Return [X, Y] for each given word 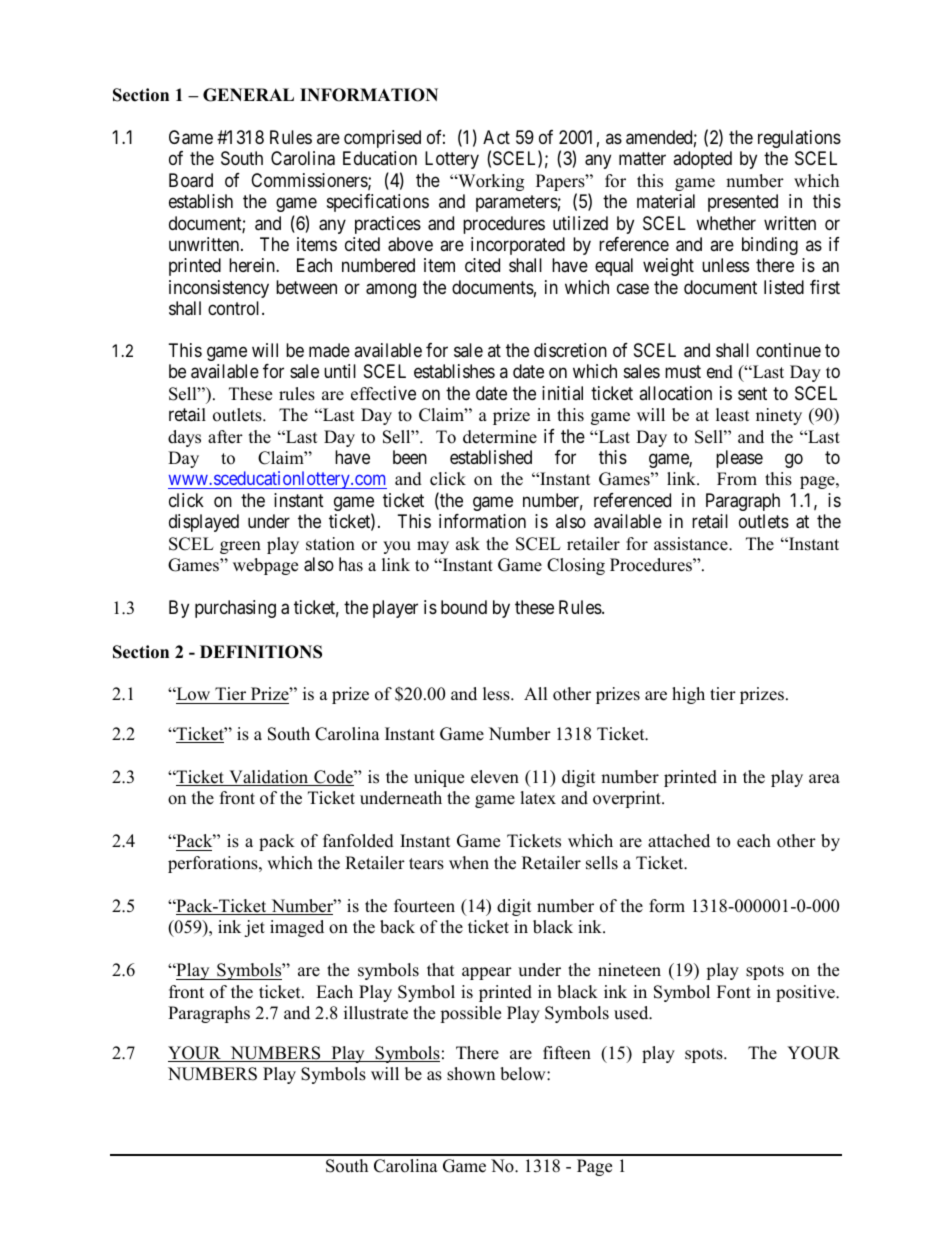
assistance [692, 544]
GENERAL [248, 95]
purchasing [235, 609]
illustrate [376, 1013]
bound [464, 607]
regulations [799, 139]
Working [490, 182]
